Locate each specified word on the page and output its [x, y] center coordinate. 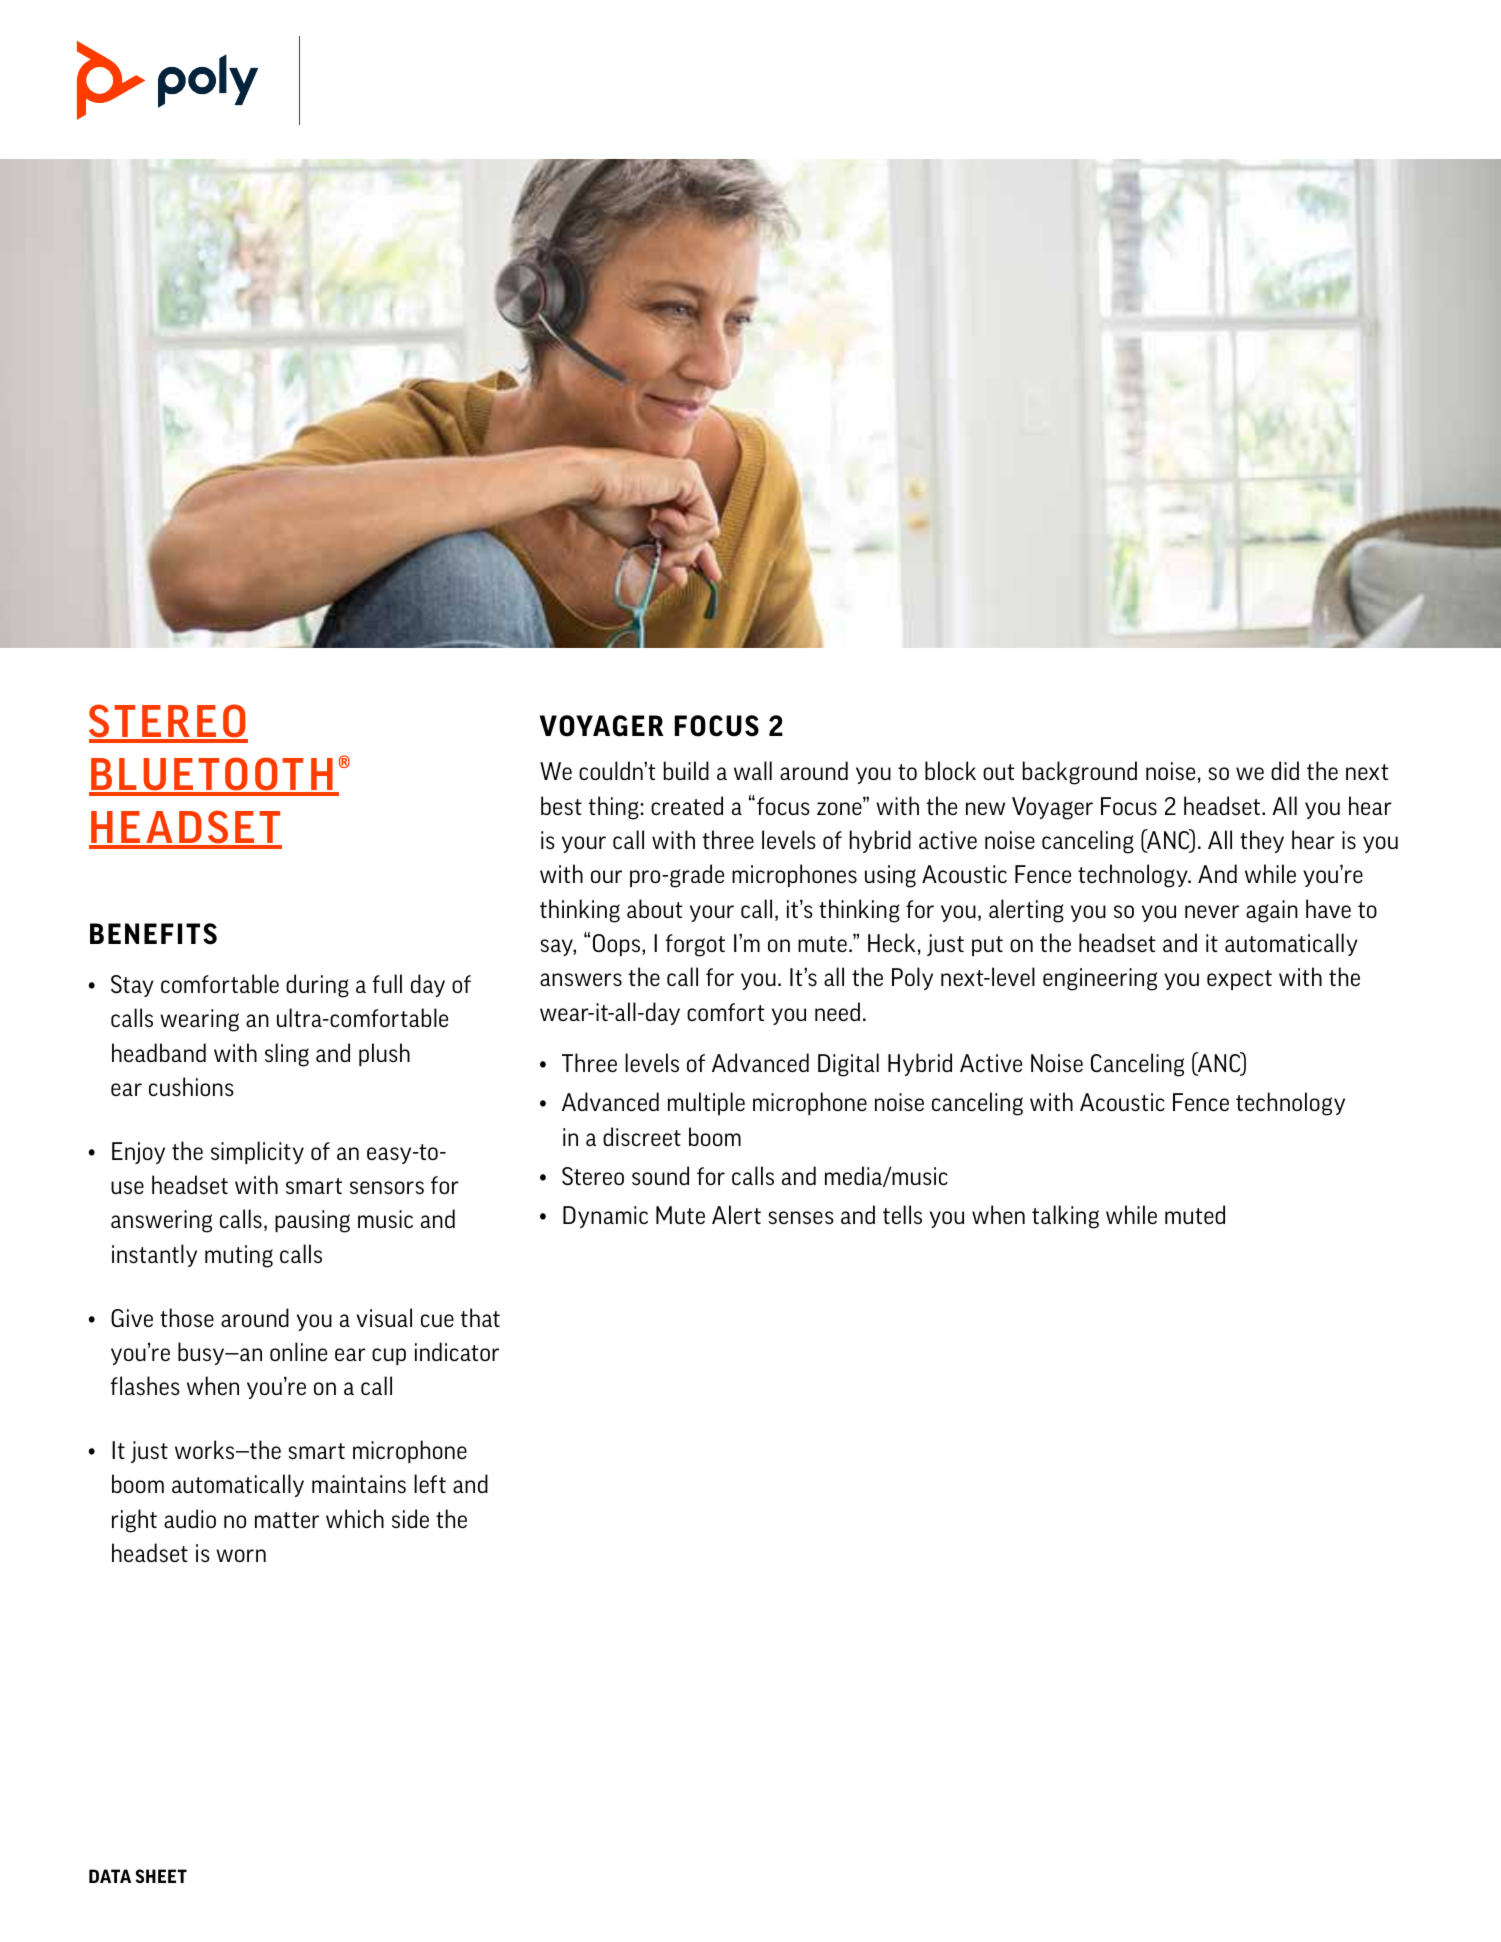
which [355, 1518]
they [1262, 841]
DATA [110, 1876]
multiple [706, 1103]
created [687, 805]
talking [1065, 1217]
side [410, 1518]
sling [287, 1055]
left [430, 1483]
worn [241, 1555]
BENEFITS [153, 934]
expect [1239, 980]
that [480, 1317]
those [187, 1317]
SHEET [161, 1876]
